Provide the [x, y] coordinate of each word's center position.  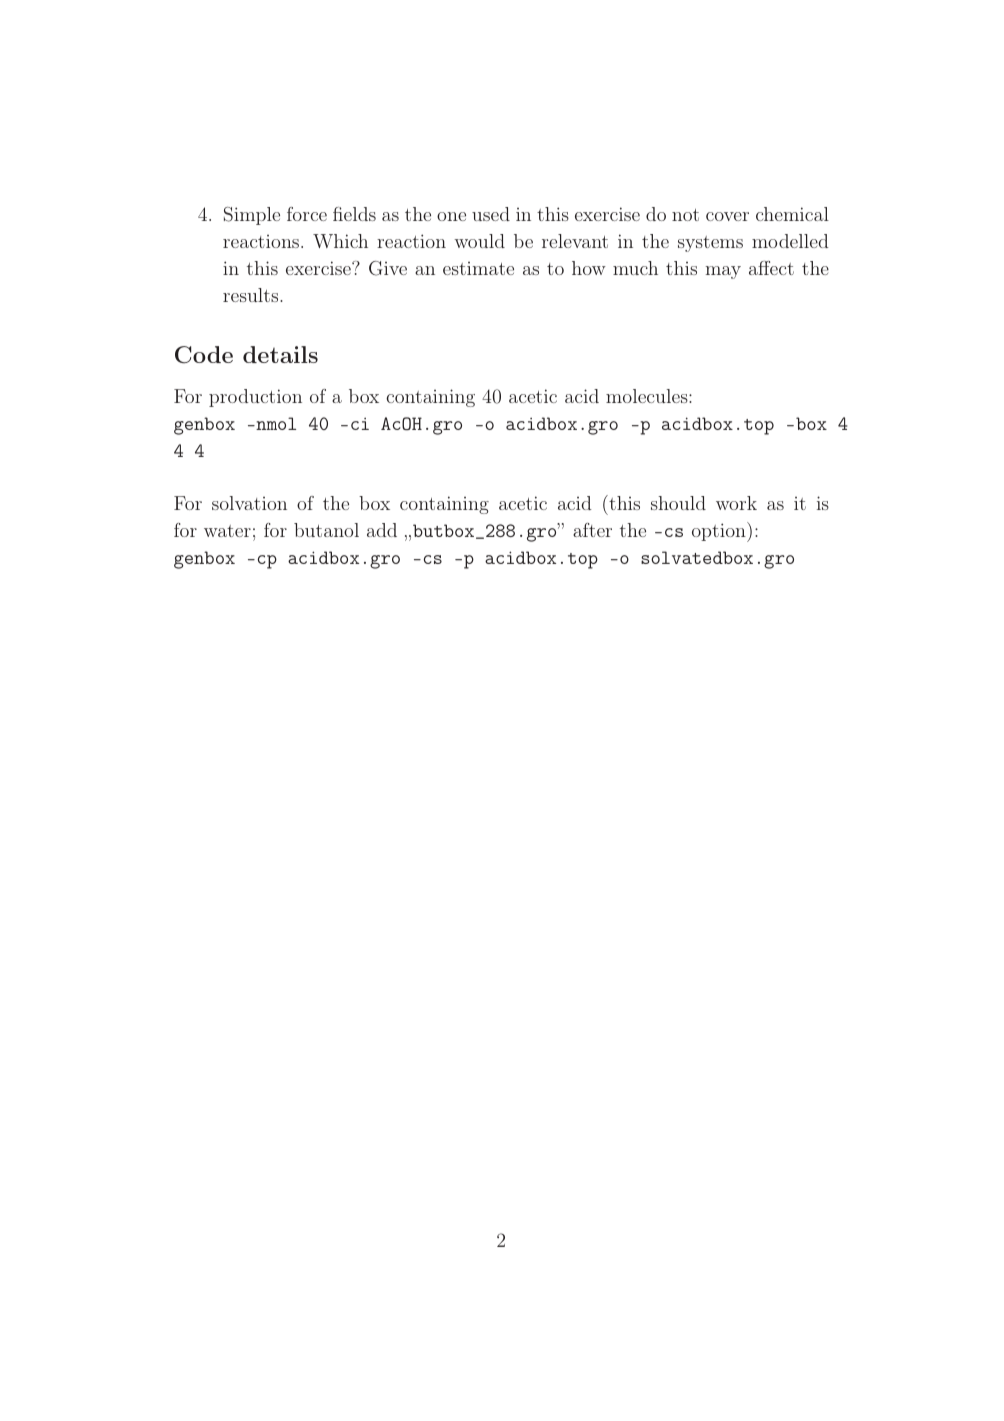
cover [727, 216]
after [592, 530]
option [720, 532]
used [491, 214]
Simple [252, 216]
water [227, 531]
